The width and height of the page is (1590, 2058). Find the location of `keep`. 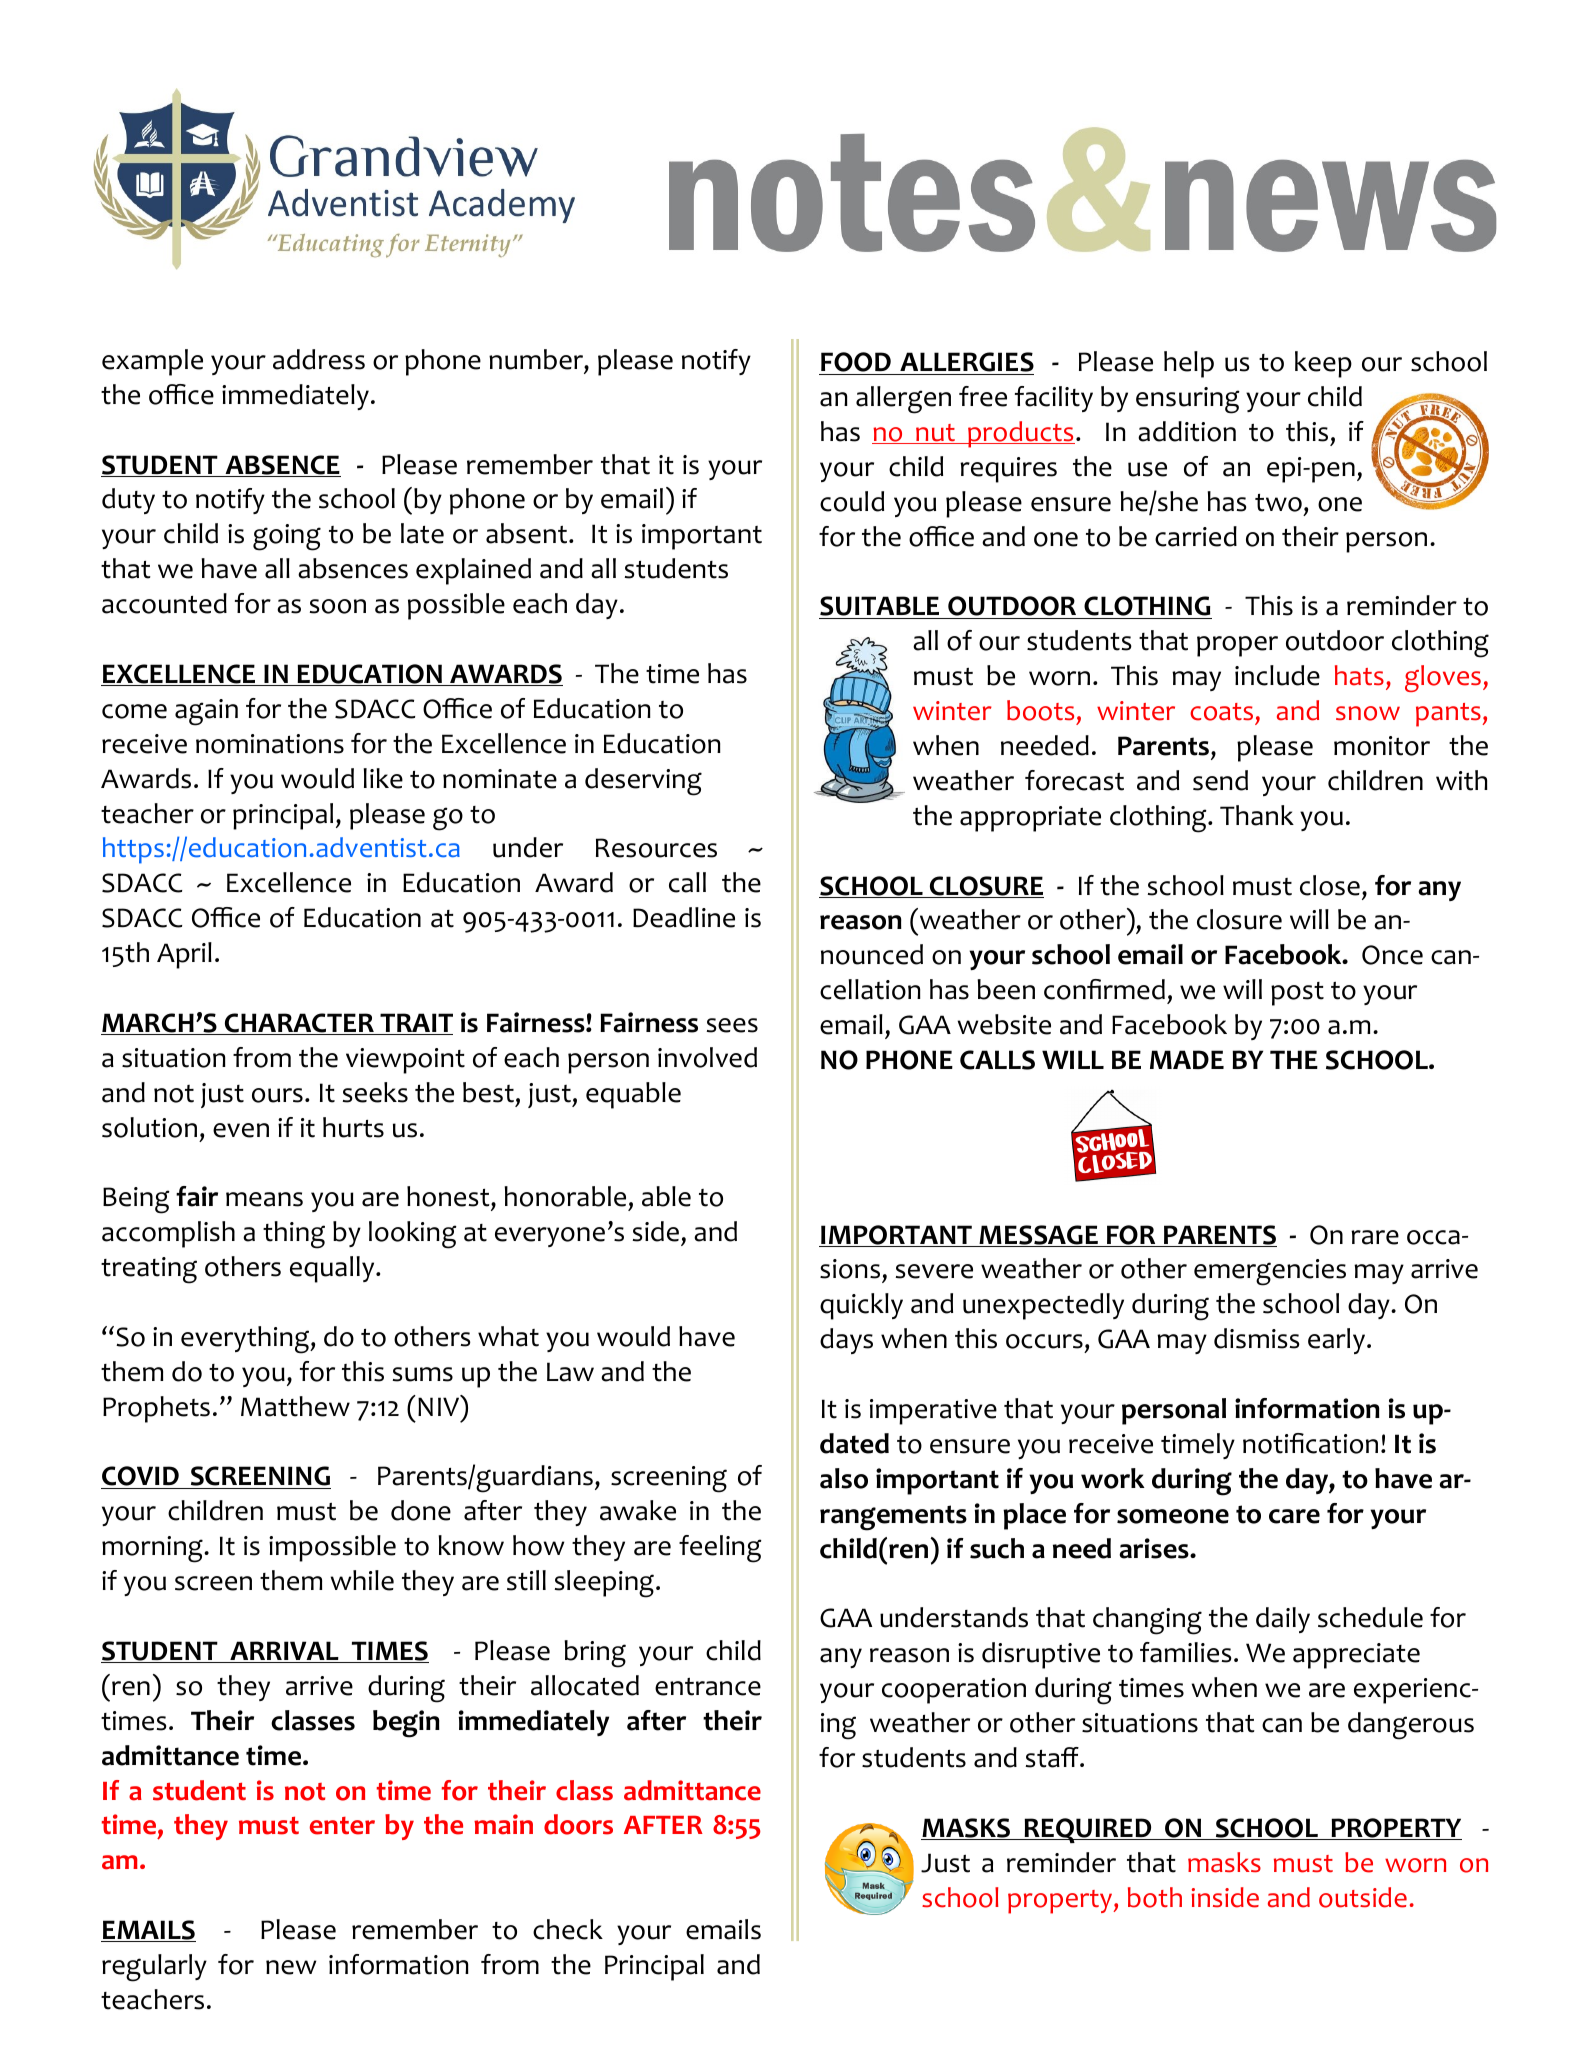

keep is located at coordinates (1323, 364).
